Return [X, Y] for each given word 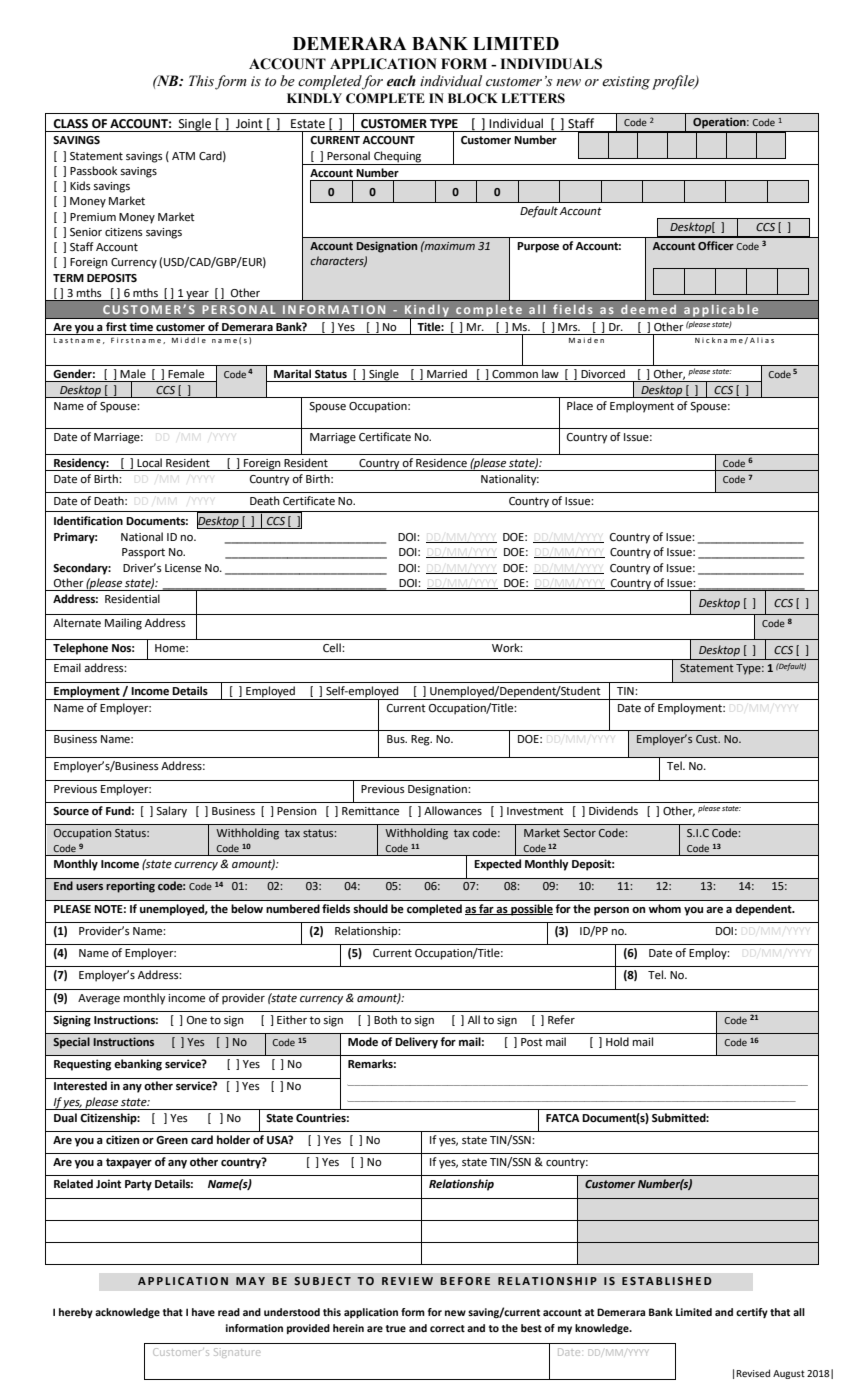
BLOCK [473, 98]
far [486, 909]
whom [665, 908]
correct [447, 1328]
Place [580, 406]
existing [626, 83]
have [203, 1312]
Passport [143, 553]
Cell [333, 648]
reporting [130, 887]
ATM [183, 156]
